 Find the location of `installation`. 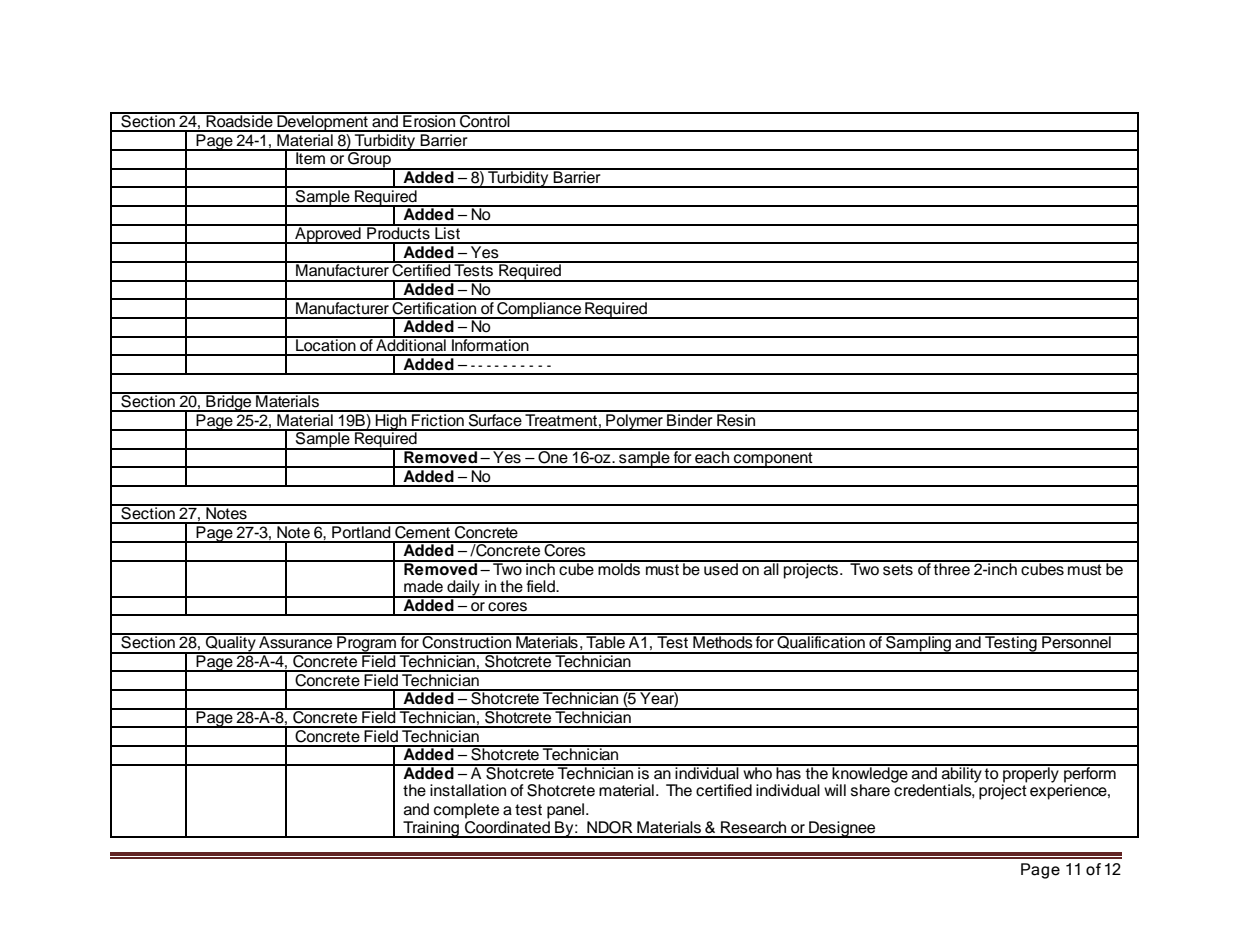

installation is located at coordinates (468, 790).
